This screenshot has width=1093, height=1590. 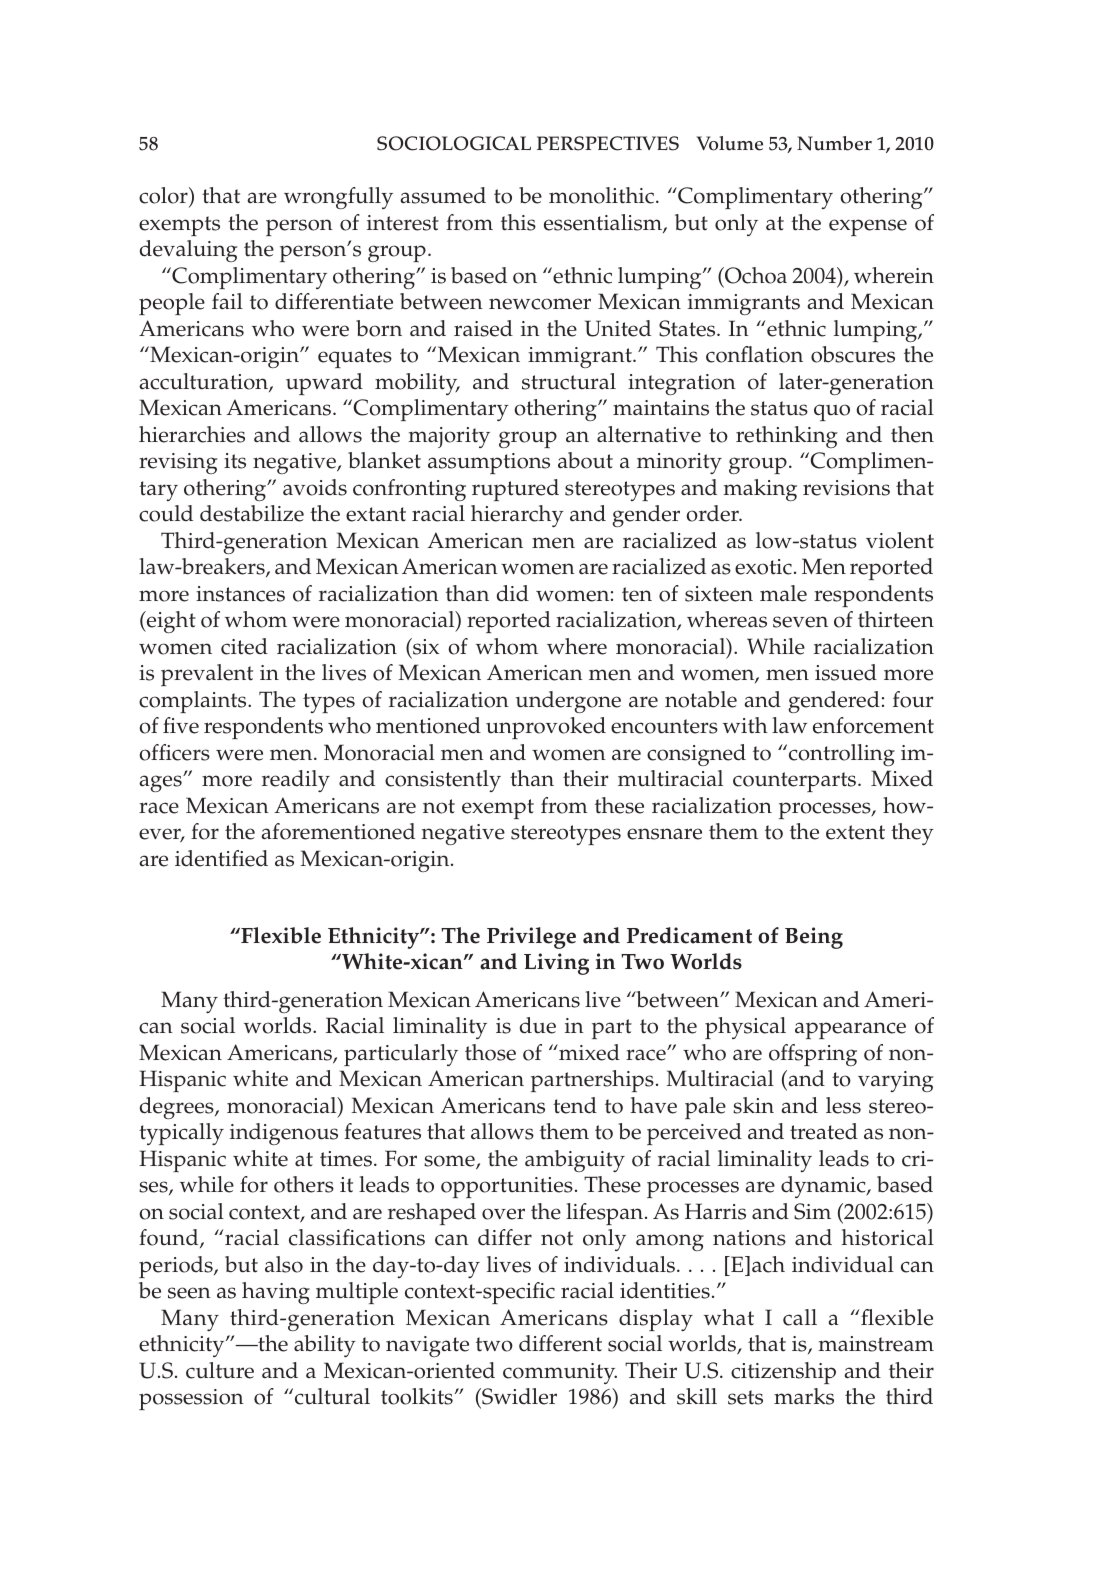 I want to click on monolithic, so click(x=601, y=195).
